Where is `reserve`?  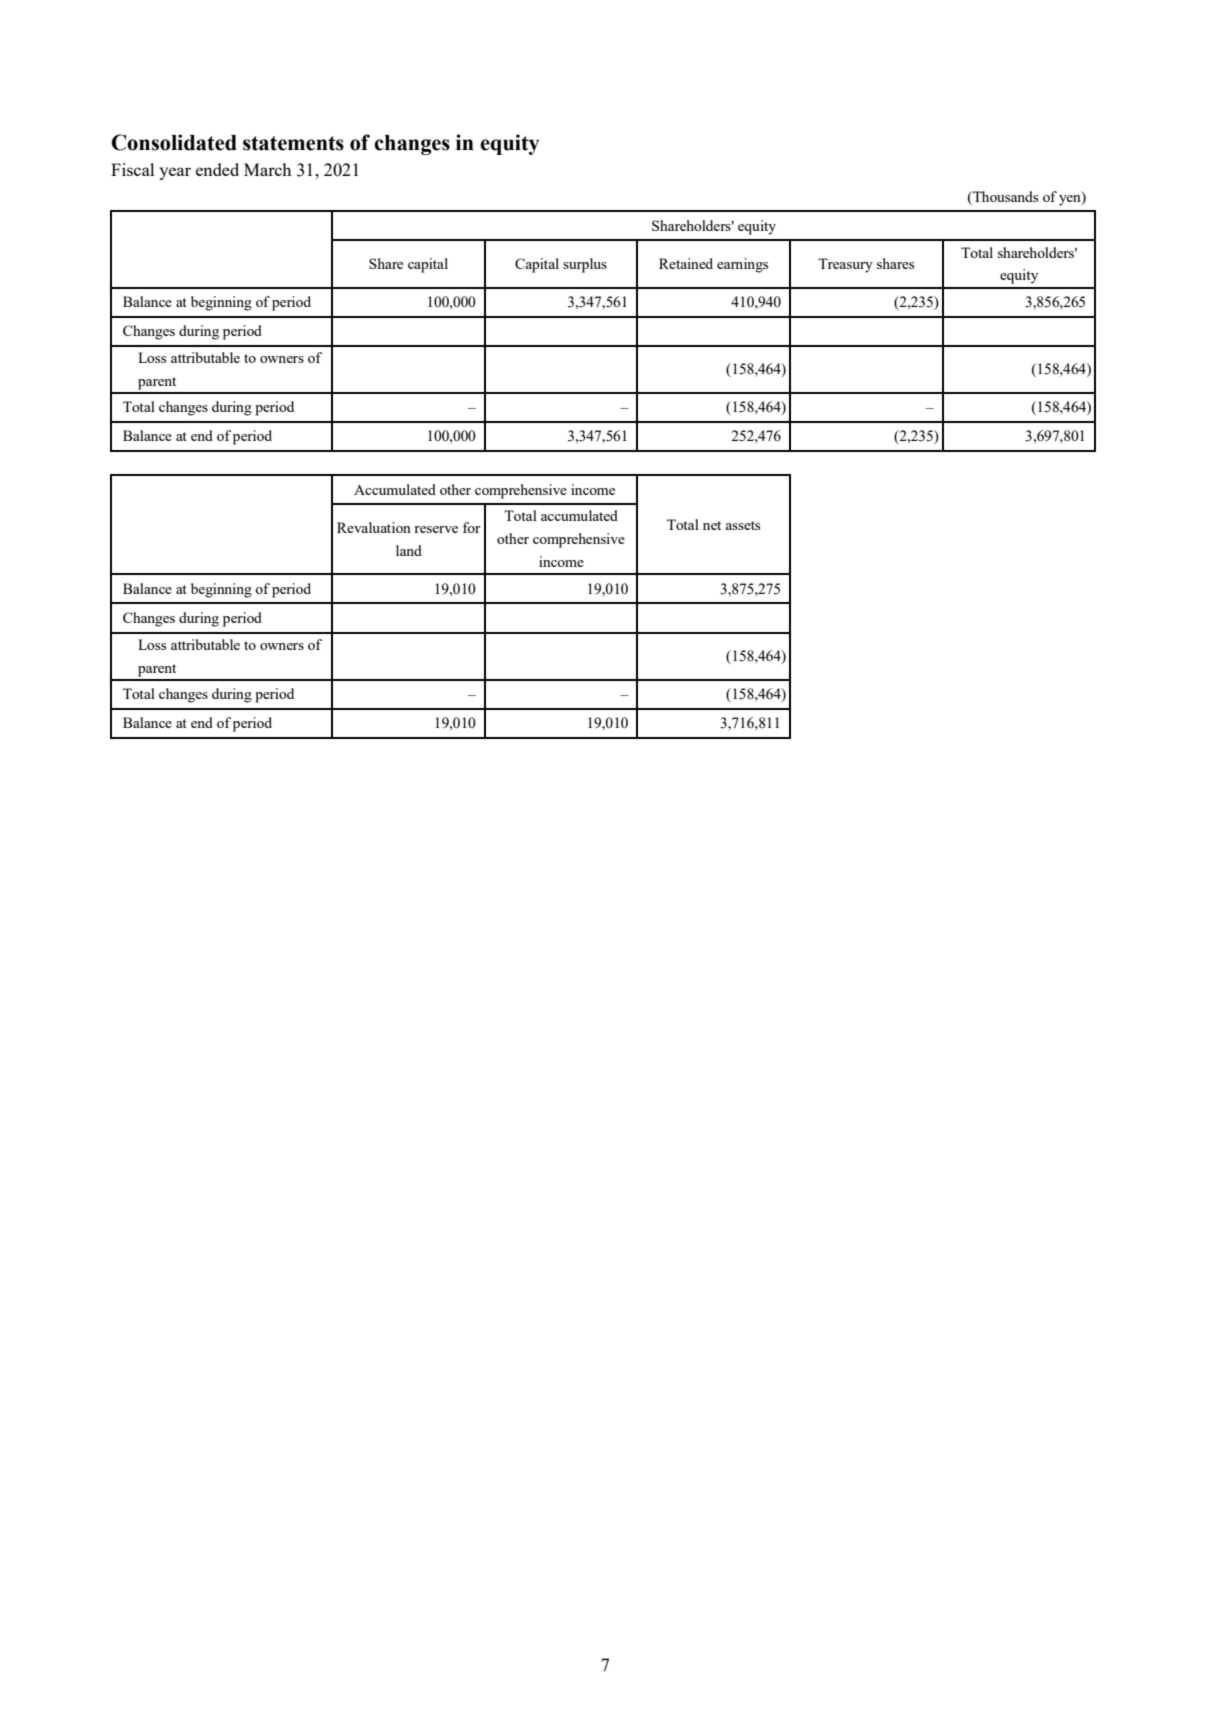 reserve is located at coordinates (436, 529).
